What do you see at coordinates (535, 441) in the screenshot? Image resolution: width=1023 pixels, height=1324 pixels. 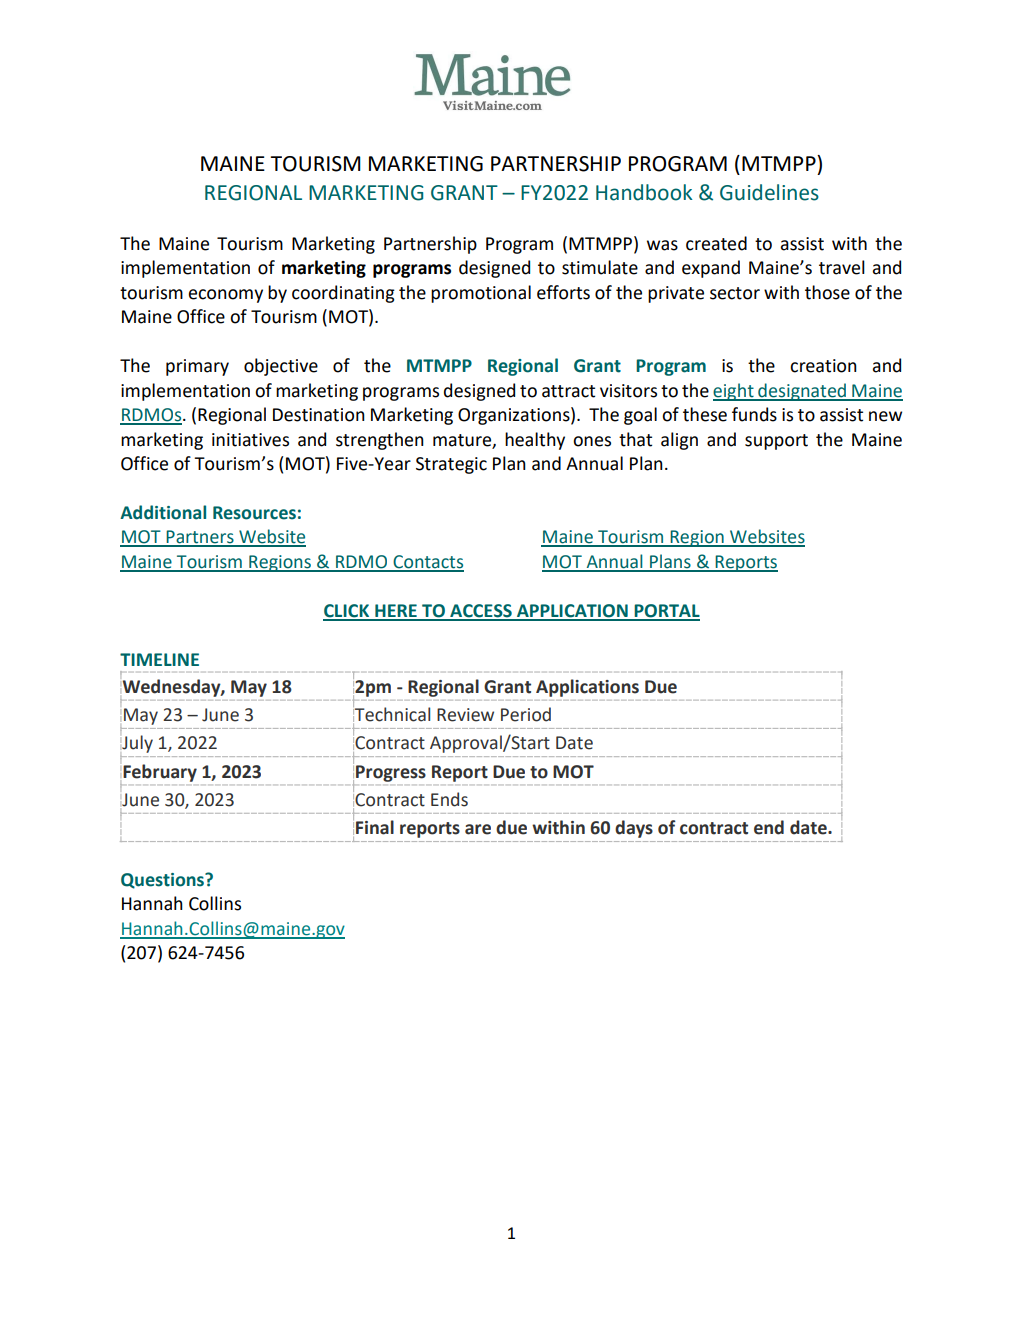 I see `healthy` at bounding box center [535, 441].
